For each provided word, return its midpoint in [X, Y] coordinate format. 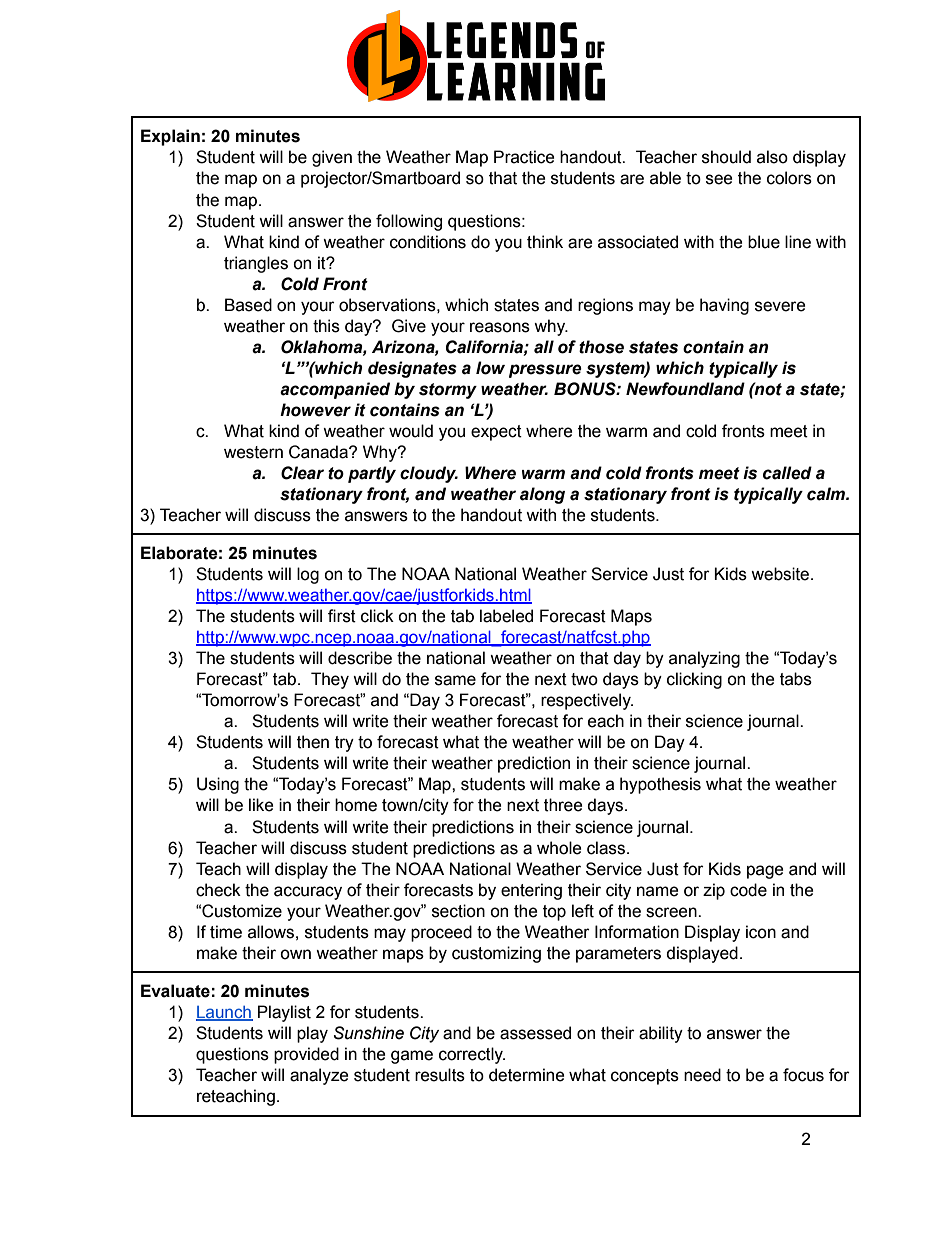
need [702, 1075]
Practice [524, 157]
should [726, 157]
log [308, 575]
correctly [472, 1055]
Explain [170, 137]
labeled [506, 616]
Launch [224, 1013]
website [781, 574]
